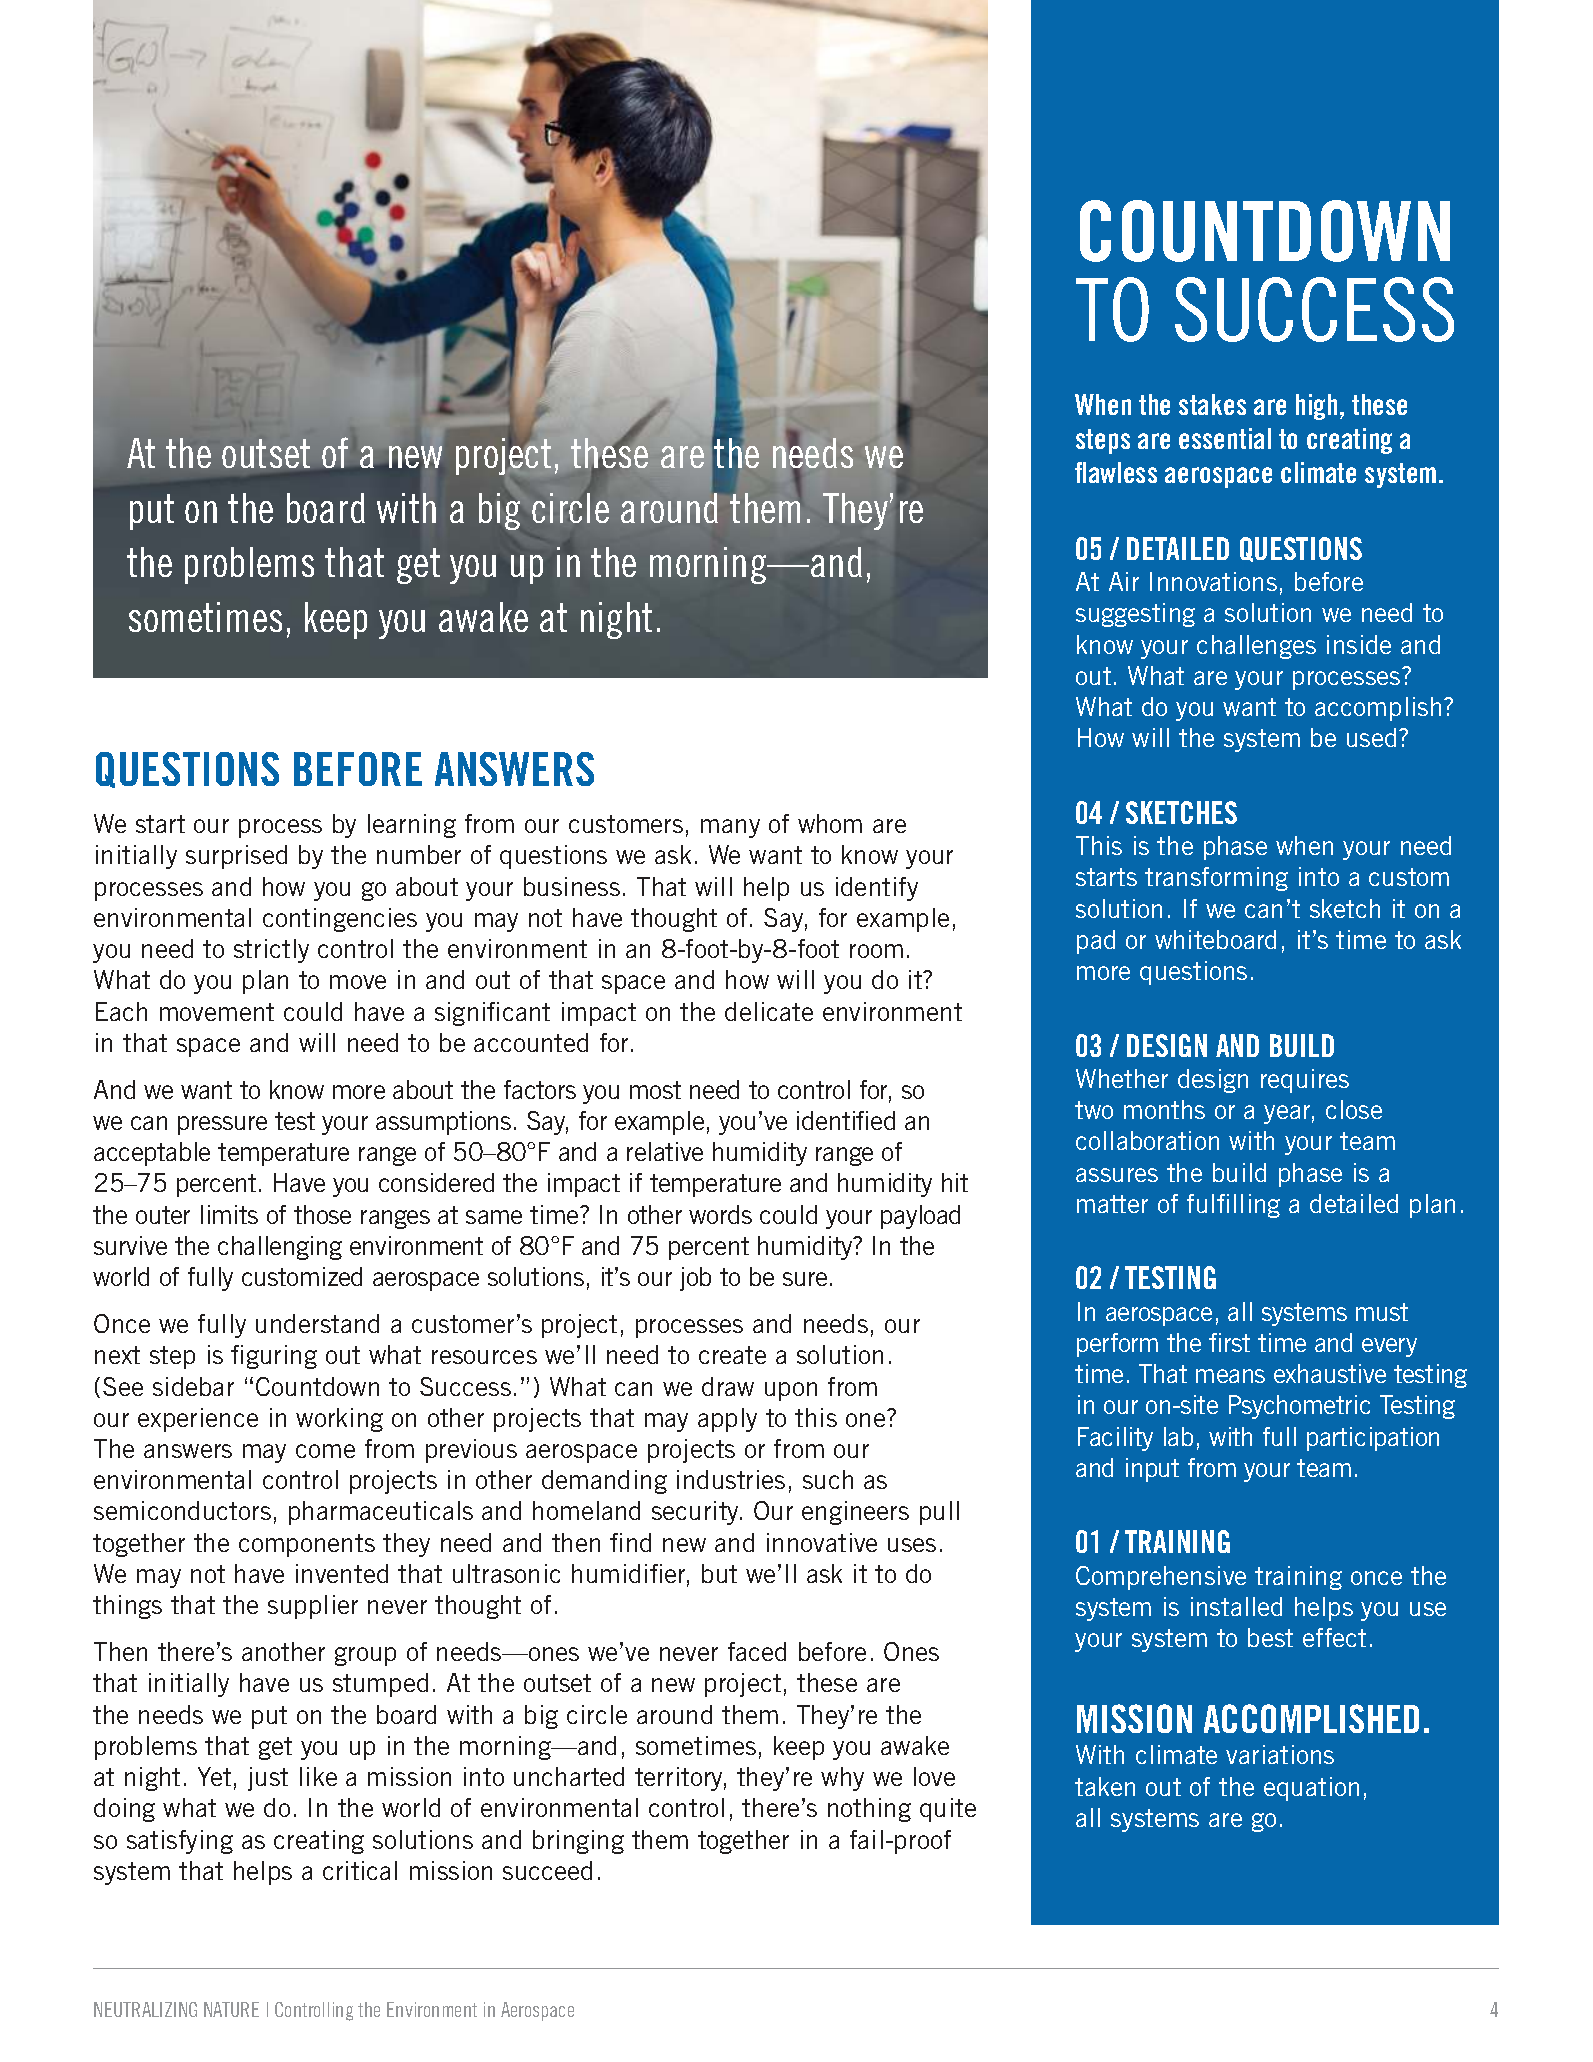 The image size is (1593, 2062). Describe the element at coordinates (236, 857) in the screenshot. I see `surprised` at that location.
